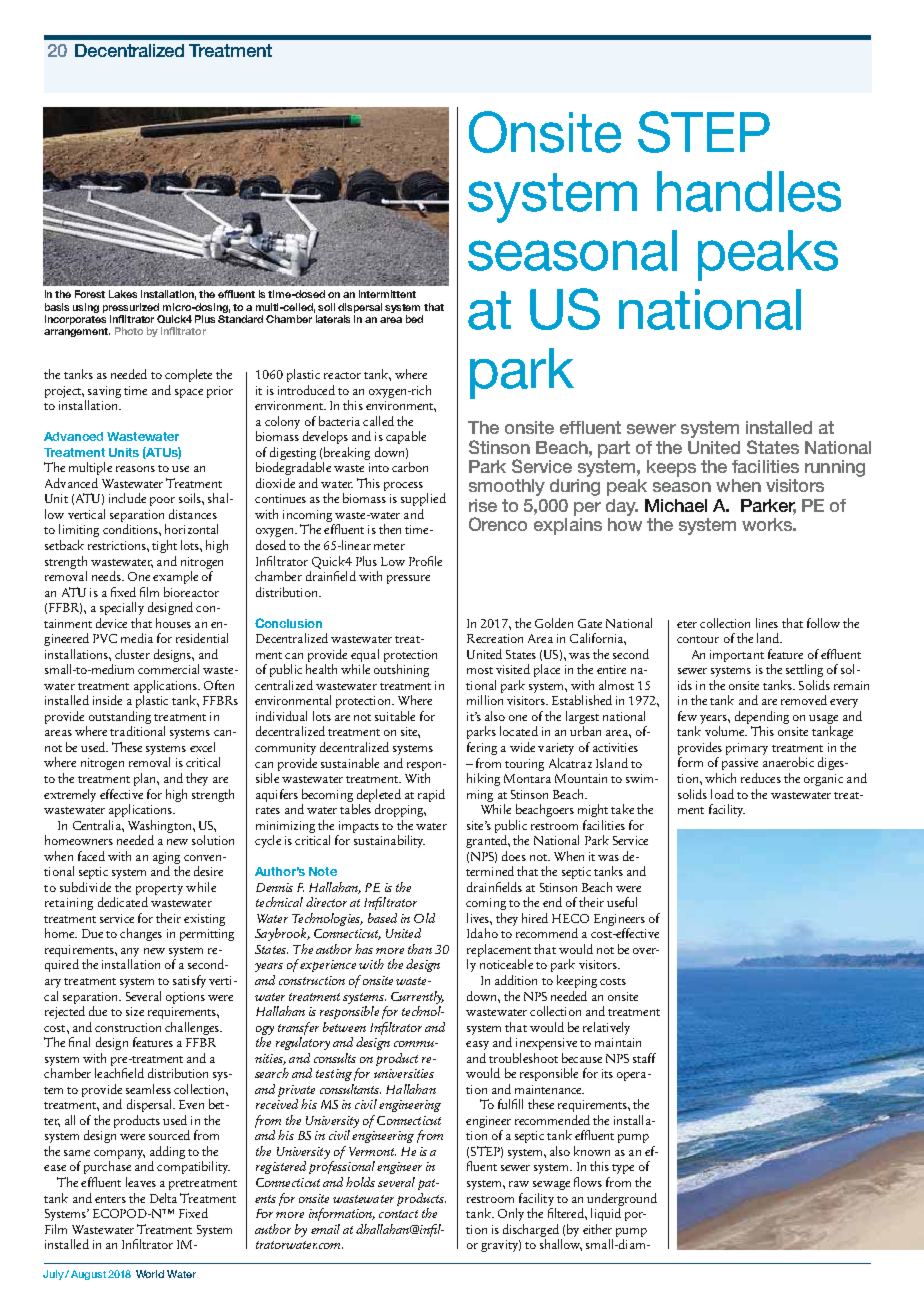  What do you see at coordinates (749, 191) in the document?
I see `handles` at bounding box center [749, 191].
